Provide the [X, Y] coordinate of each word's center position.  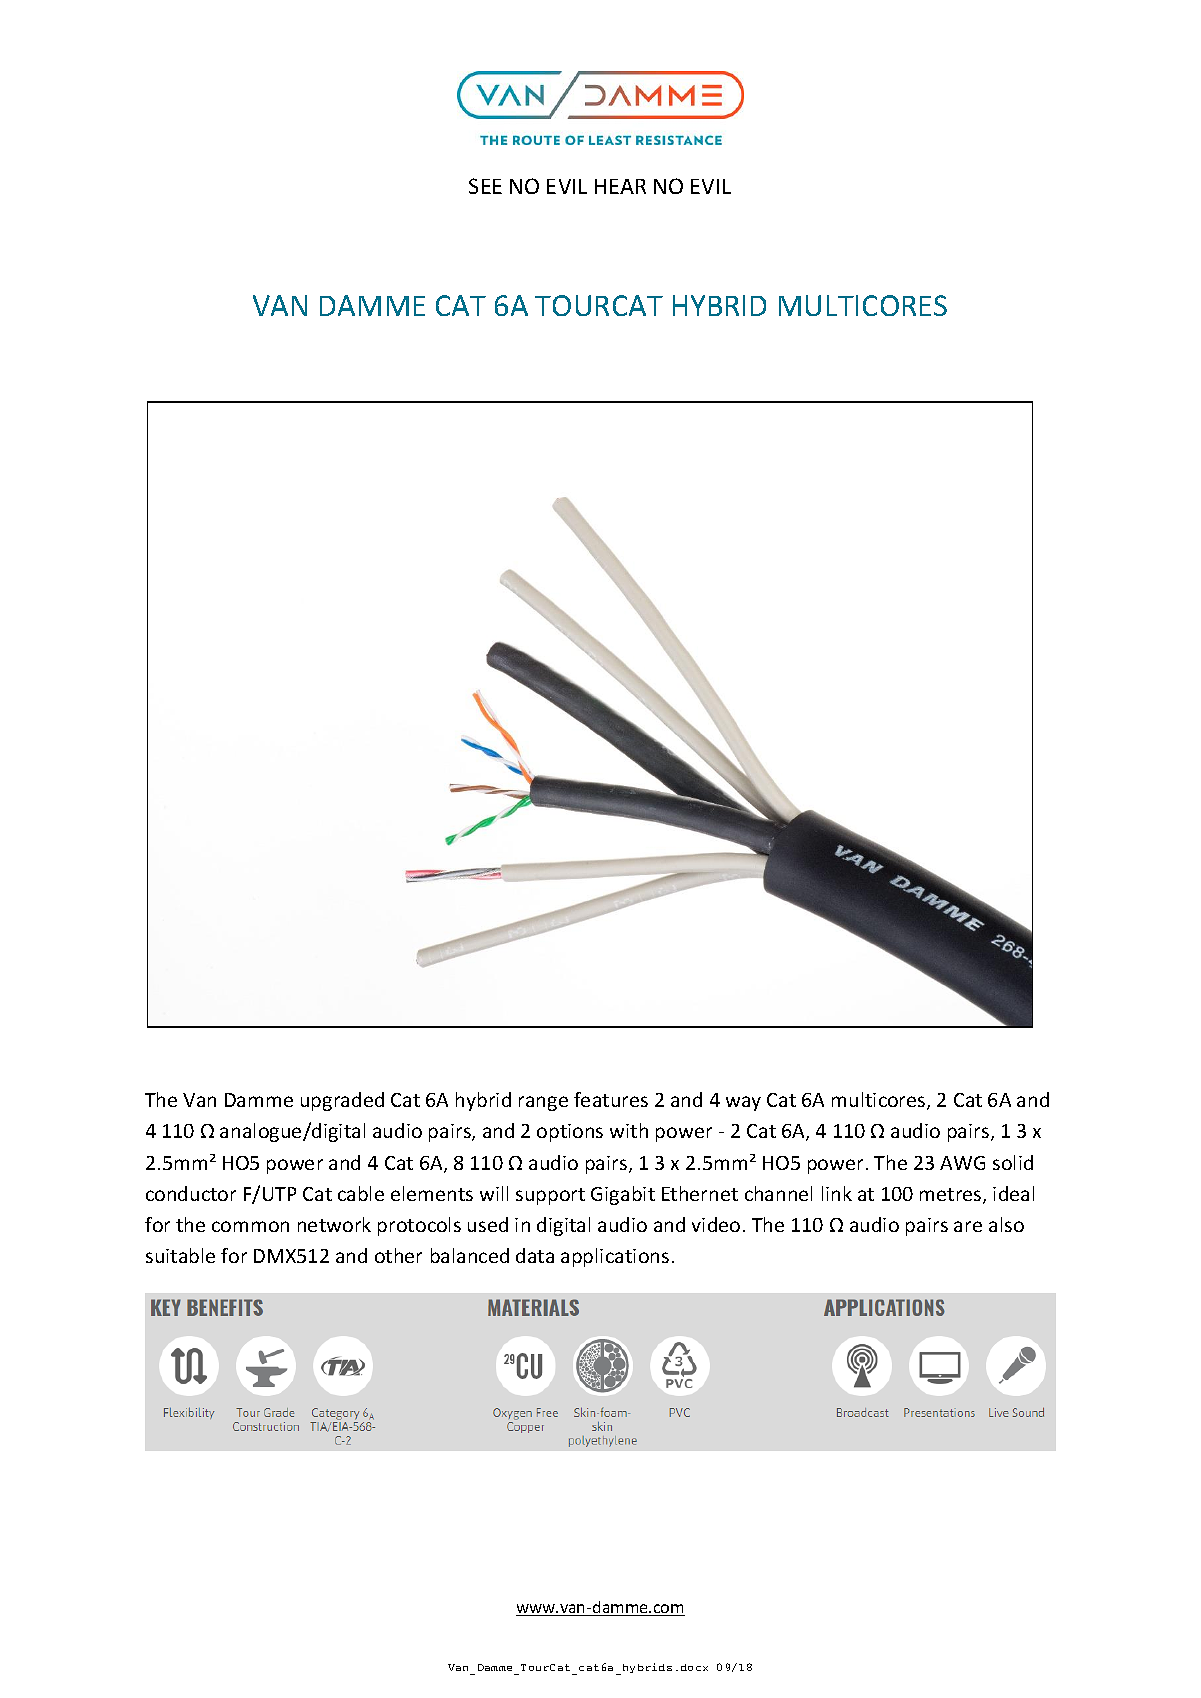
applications [615, 1257]
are [968, 1226]
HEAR [620, 186]
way [743, 1103]
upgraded [342, 1101]
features [611, 1099]
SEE [485, 186]
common [250, 1226]
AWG [962, 1163]
